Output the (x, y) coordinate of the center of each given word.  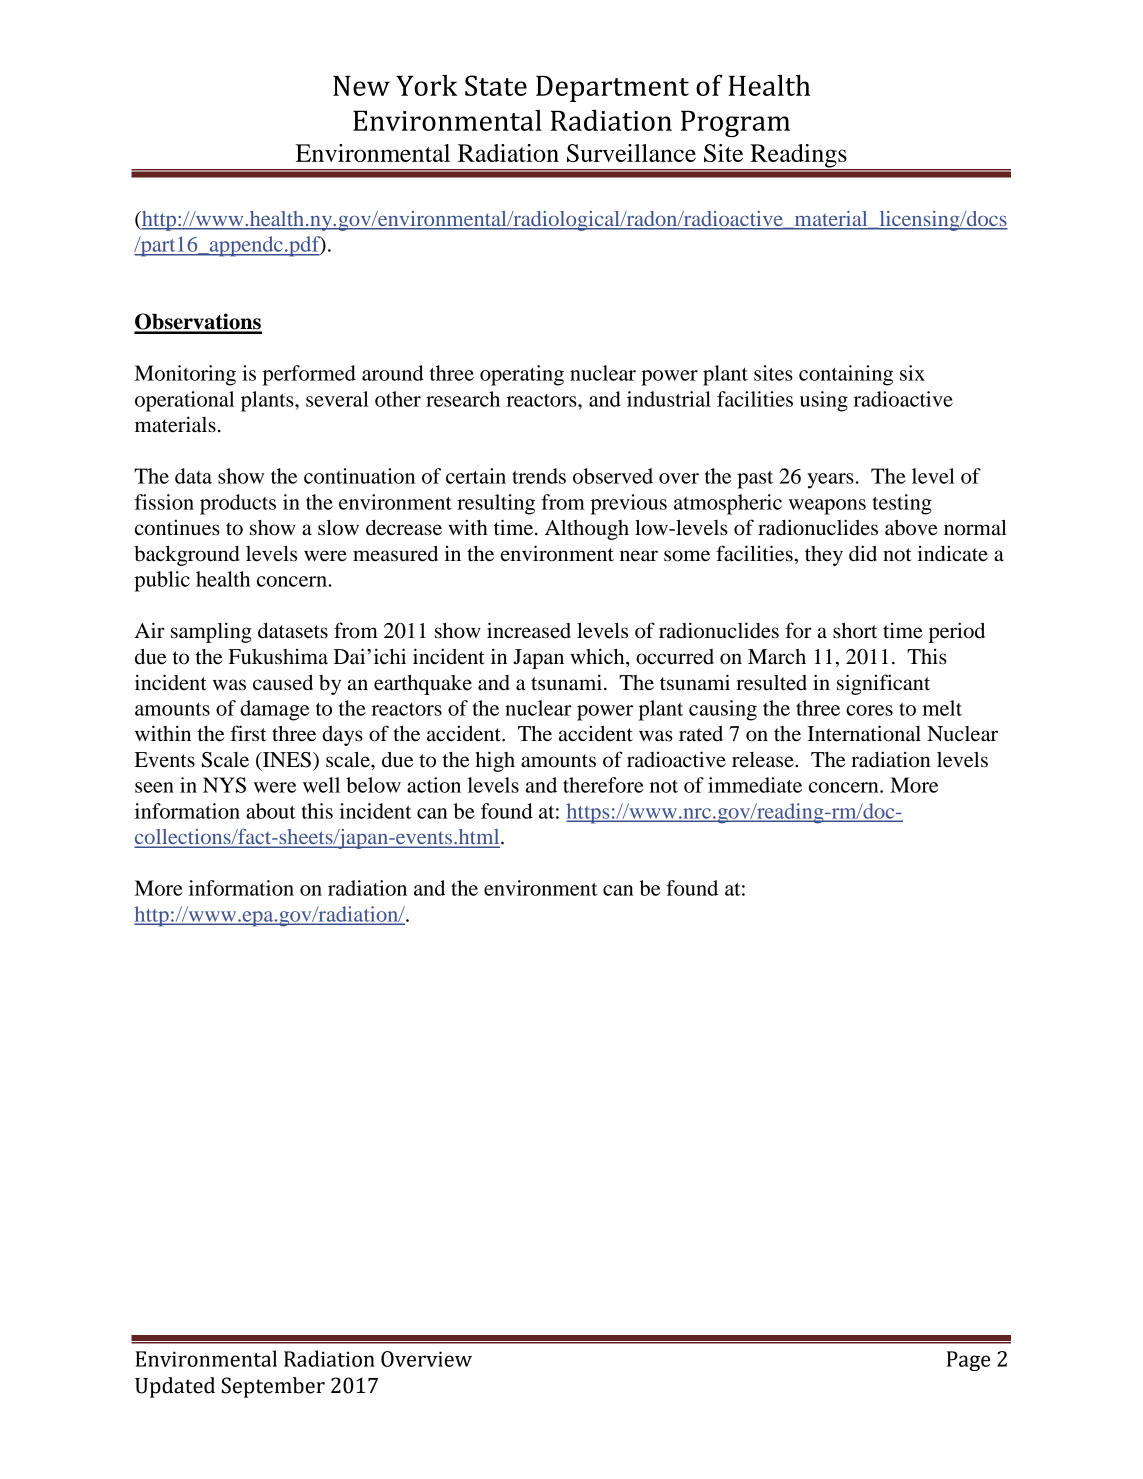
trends (539, 476)
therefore (603, 785)
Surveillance (631, 153)
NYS (224, 785)
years (830, 481)
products (238, 504)
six (912, 373)
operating (522, 375)
